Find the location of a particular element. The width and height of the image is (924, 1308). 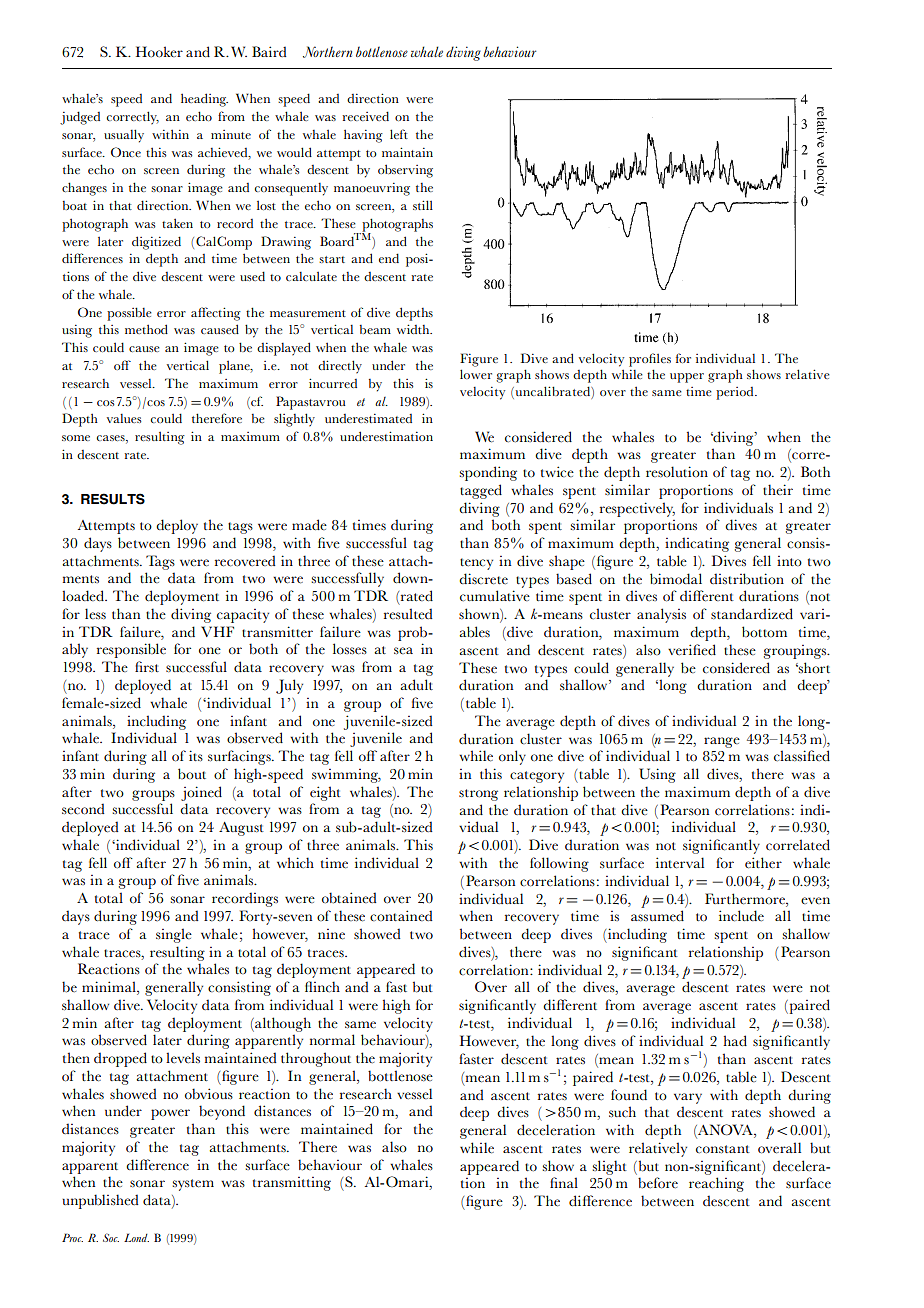

Hooker is located at coordinates (159, 52).
